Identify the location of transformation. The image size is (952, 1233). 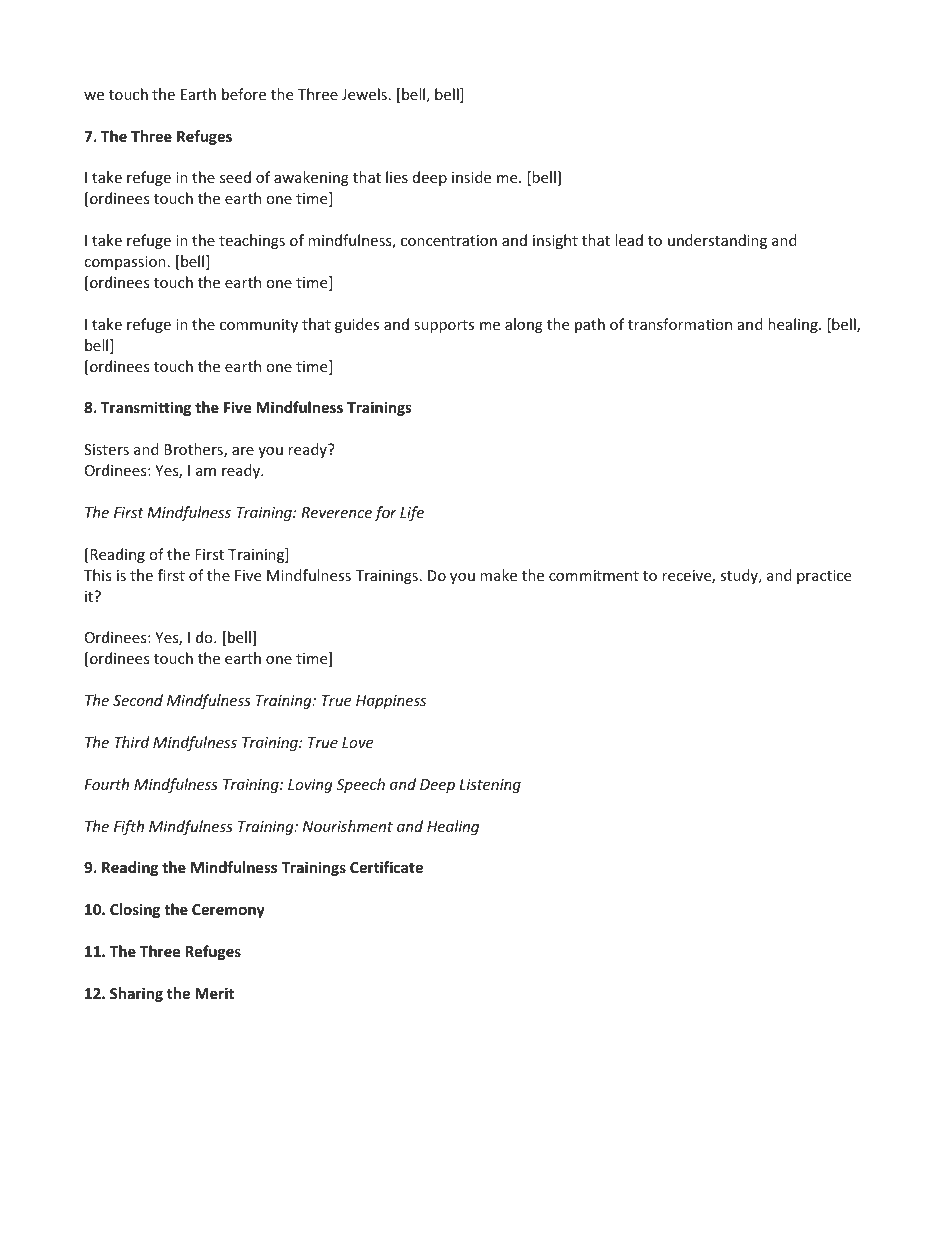
(680, 324).
